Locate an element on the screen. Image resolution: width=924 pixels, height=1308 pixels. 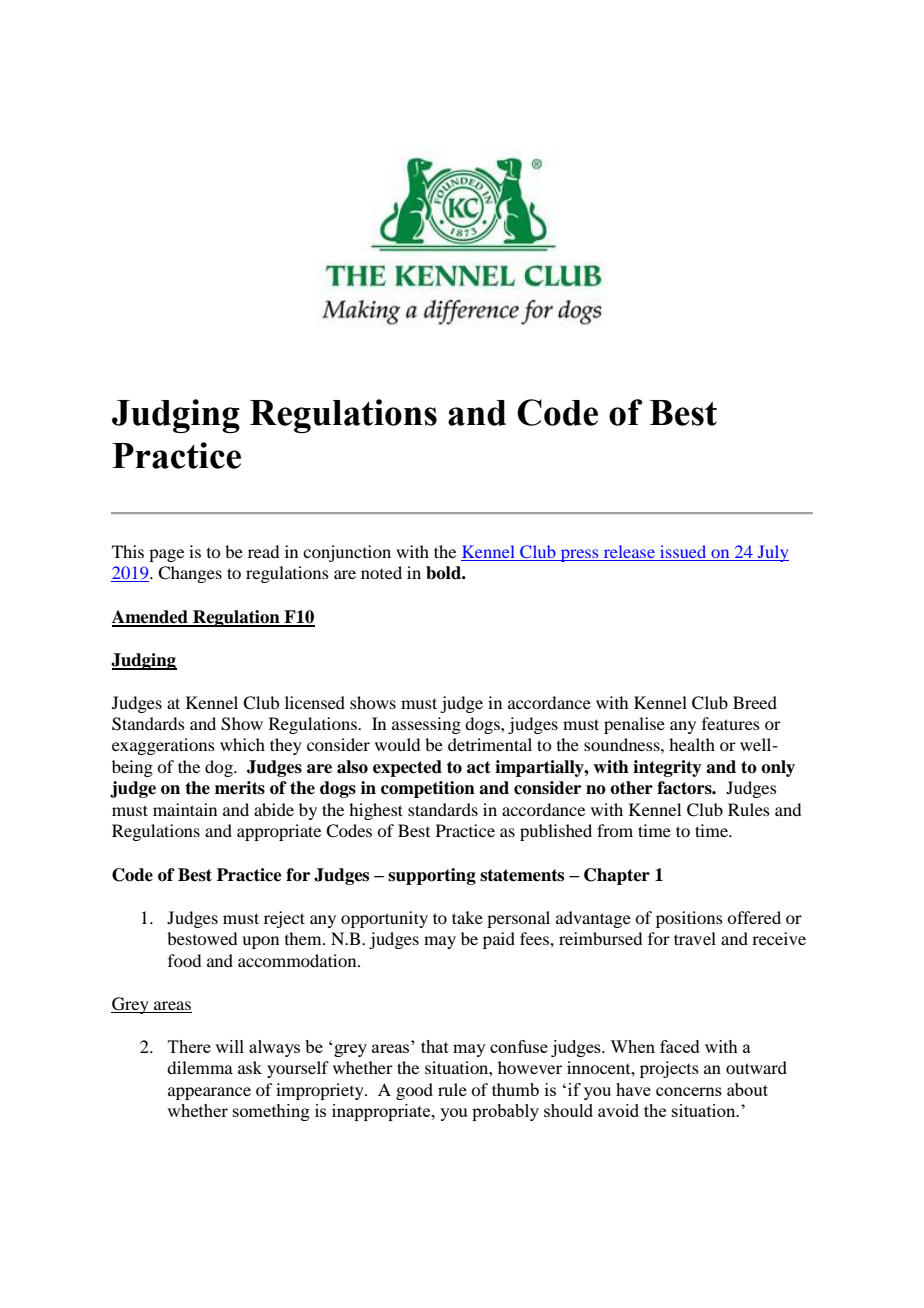
issued is located at coordinates (683, 551).
